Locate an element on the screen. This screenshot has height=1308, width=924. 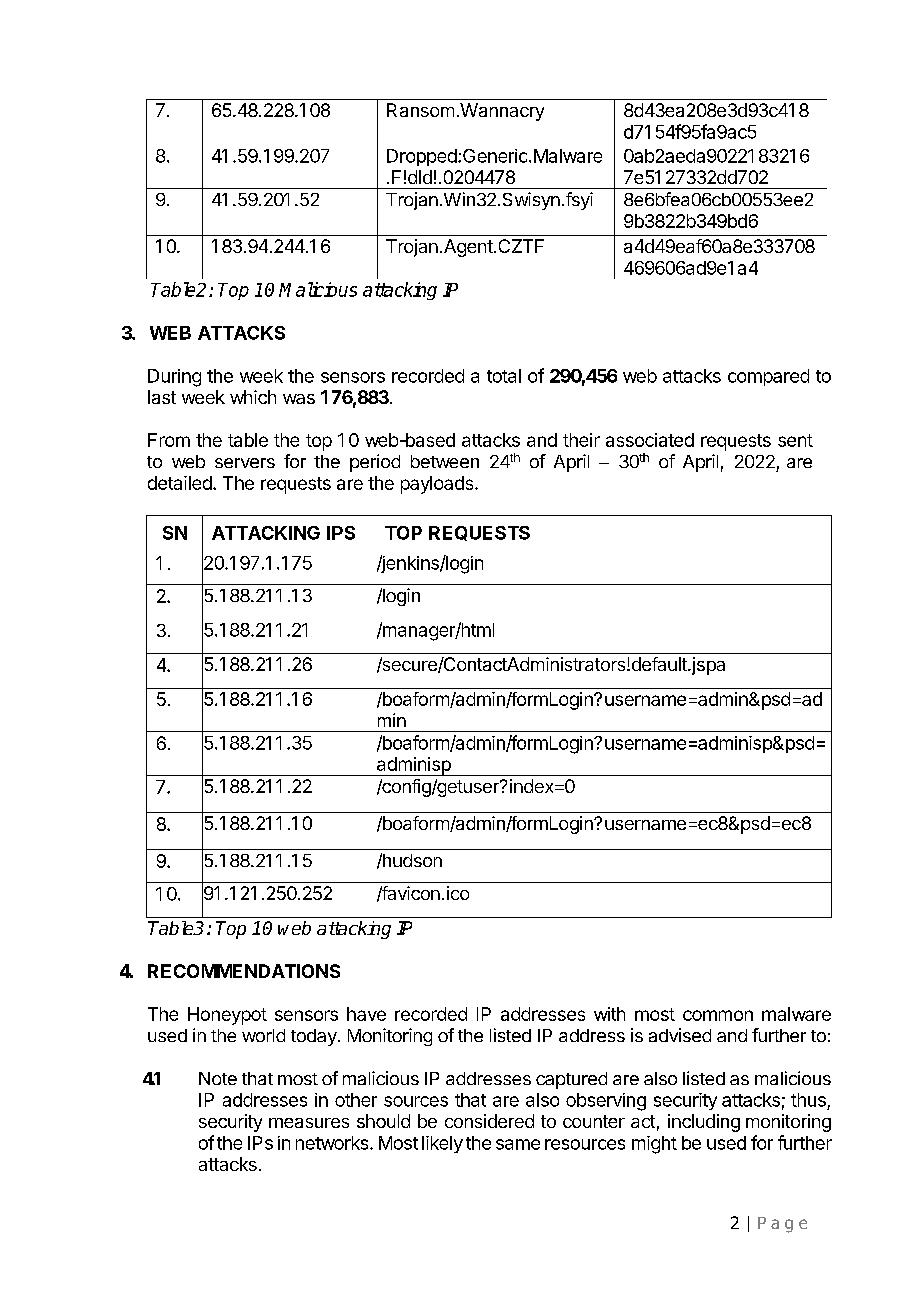
measures is located at coordinates (309, 1123).
